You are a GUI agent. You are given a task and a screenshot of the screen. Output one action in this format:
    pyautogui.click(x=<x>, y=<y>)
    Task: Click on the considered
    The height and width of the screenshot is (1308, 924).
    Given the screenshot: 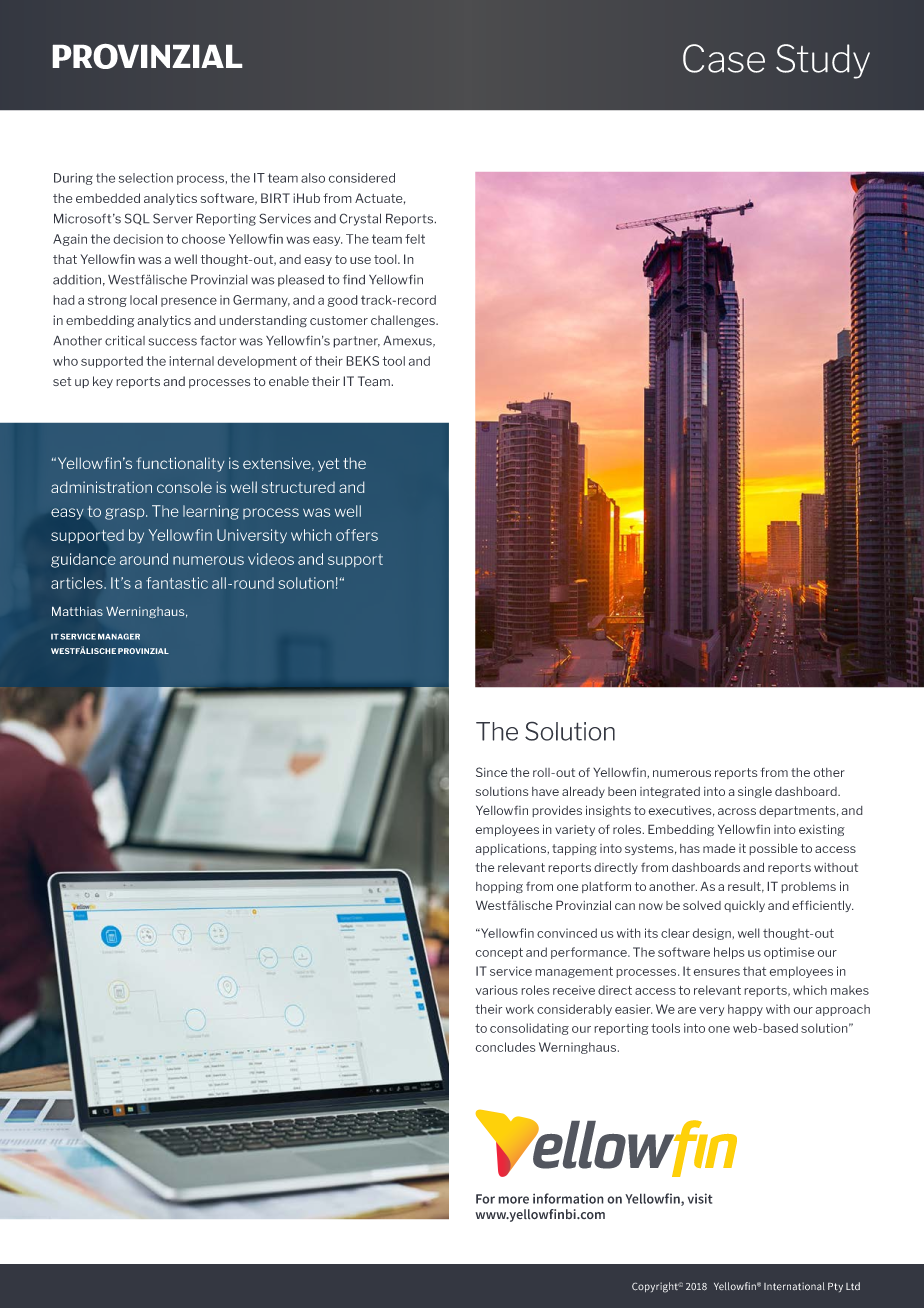 What is the action you would take?
    pyautogui.click(x=362, y=178)
